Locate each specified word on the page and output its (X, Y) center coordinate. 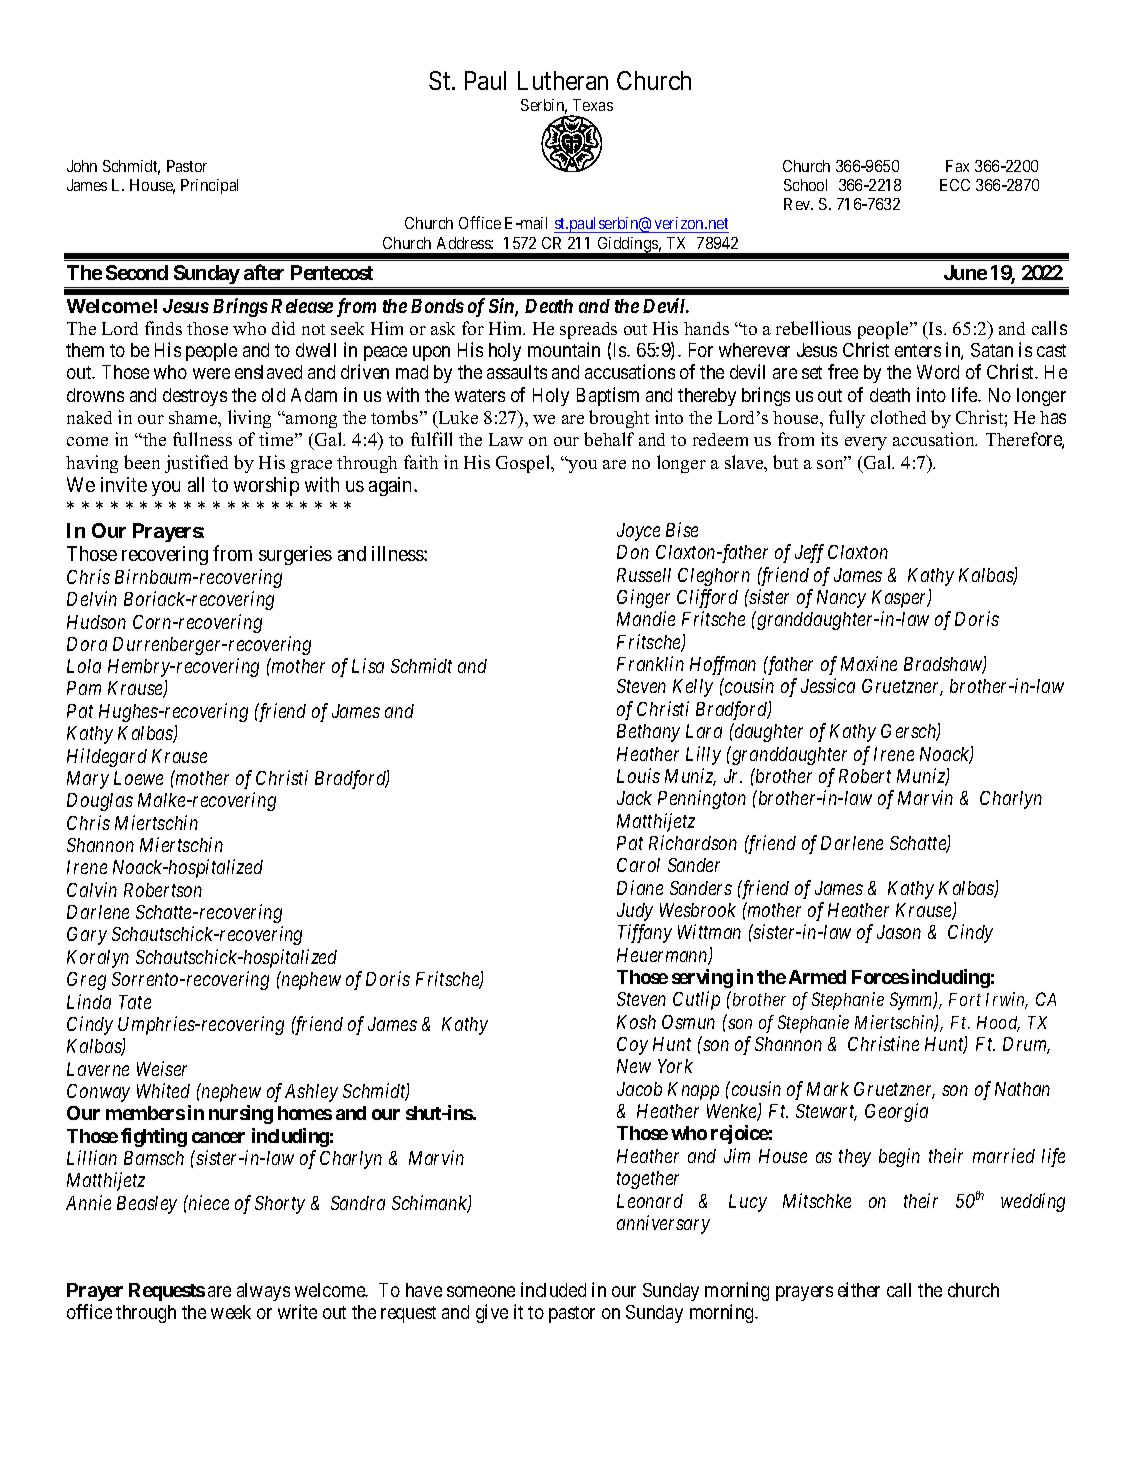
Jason (899, 932)
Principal (209, 186)
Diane (640, 887)
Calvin (92, 889)
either (859, 1289)
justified (196, 464)
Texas (593, 105)
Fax (957, 166)
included (553, 1289)
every (866, 443)
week (231, 1312)
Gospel (524, 464)
